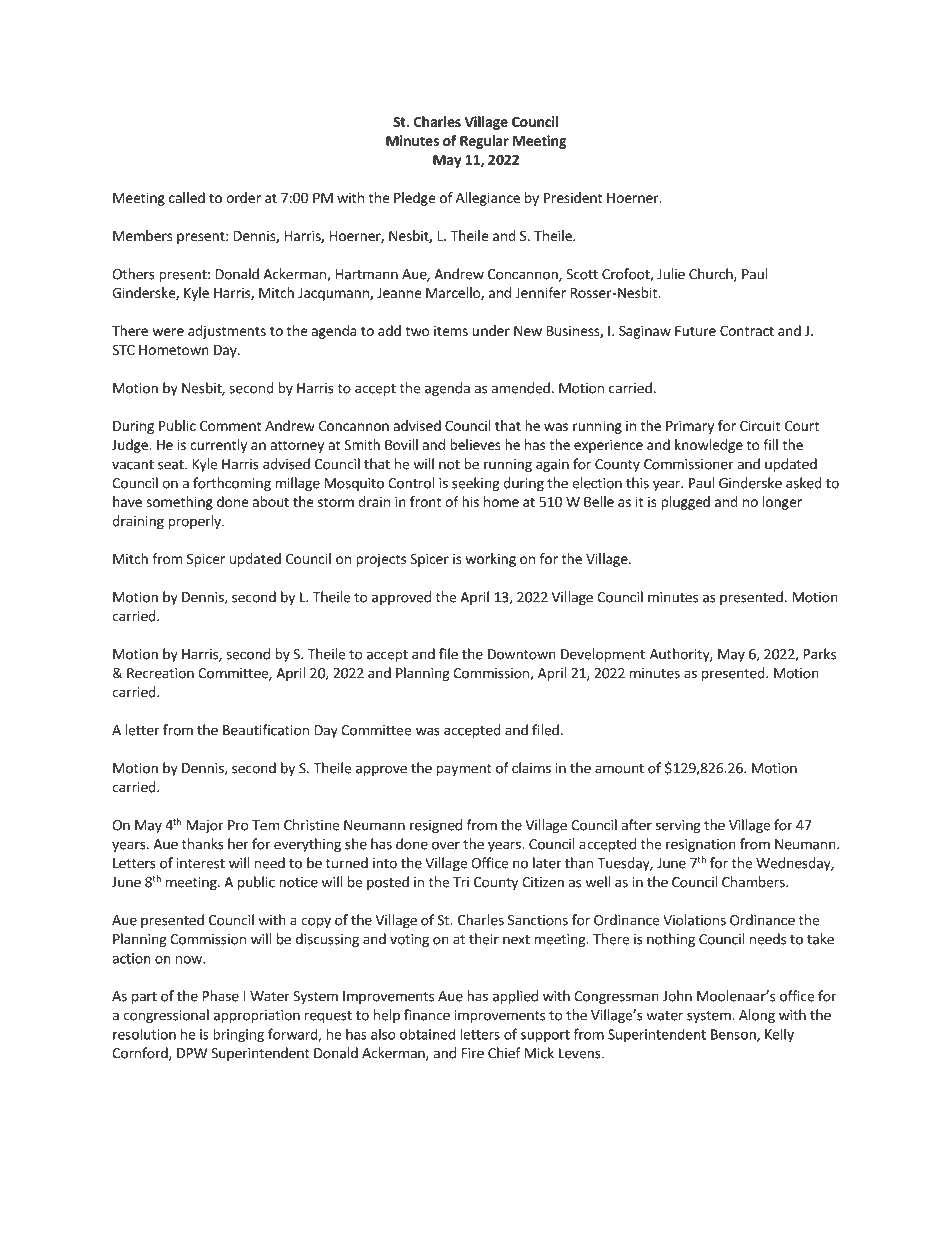 The width and height of the document is (952, 1233). Describe the element at coordinates (573, 197) in the document. I see `President` at that location.
